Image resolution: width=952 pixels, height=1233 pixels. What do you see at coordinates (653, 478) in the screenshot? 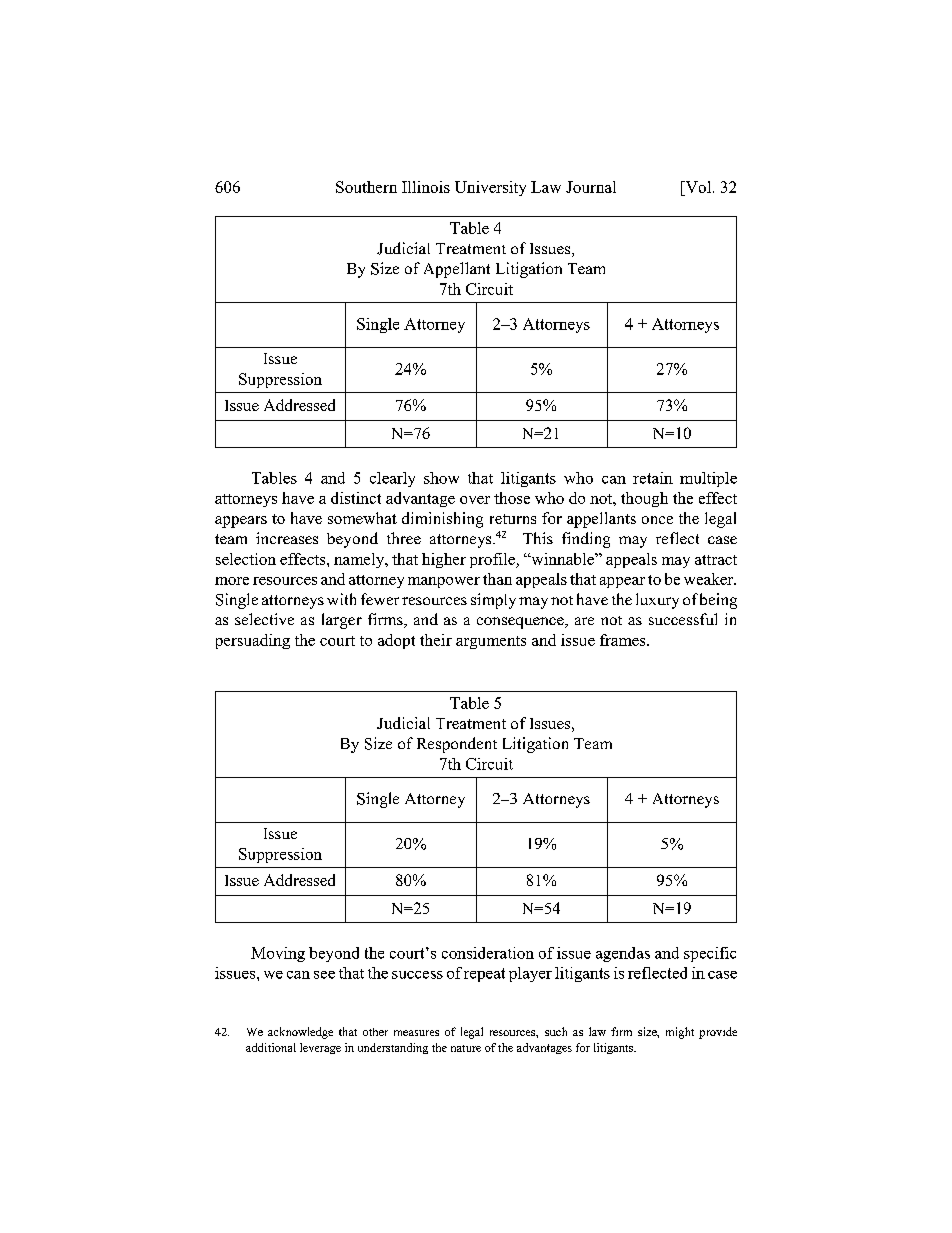
I see `retain` at bounding box center [653, 478].
